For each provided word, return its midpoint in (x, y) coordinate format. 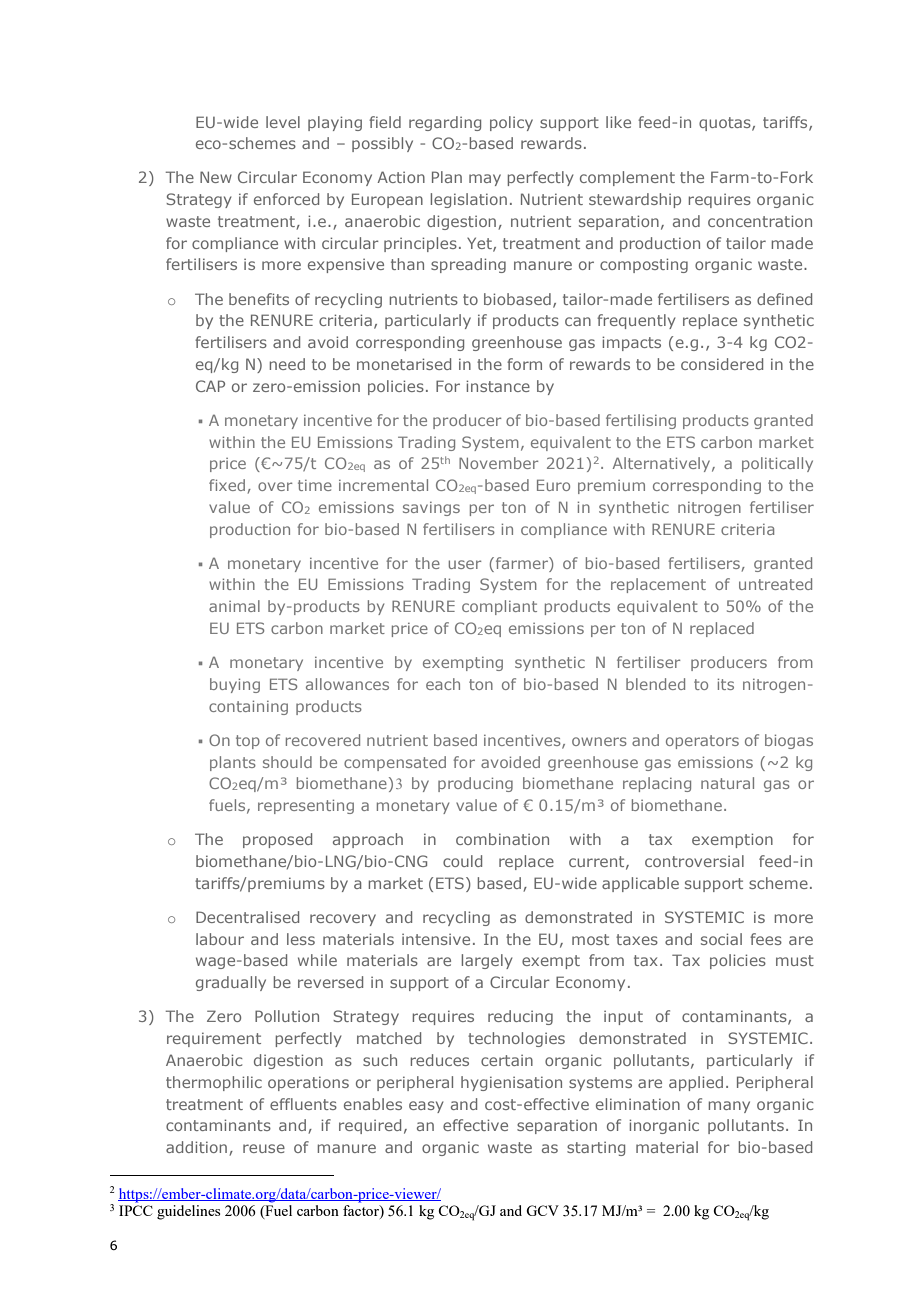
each (443, 684)
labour (220, 939)
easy (426, 1107)
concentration (760, 221)
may (485, 180)
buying (235, 685)
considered (722, 364)
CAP (210, 386)
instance (498, 386)
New (216, 177)
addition (196, 1147)
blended (655, 684)
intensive (436, 939)
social (721, 939)
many (729, 1107)
